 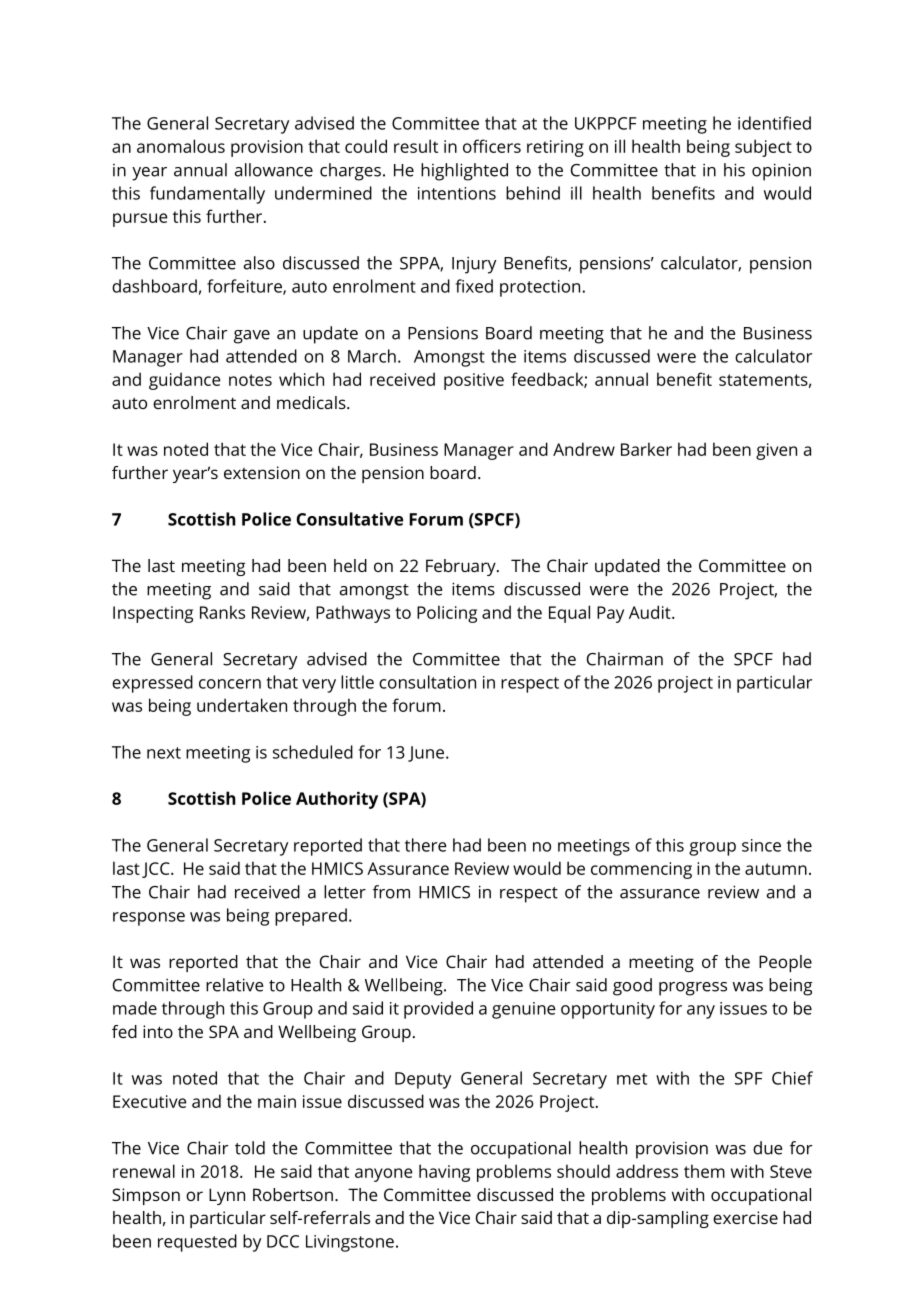 I want to click on February, so click(x=462, y=567).
